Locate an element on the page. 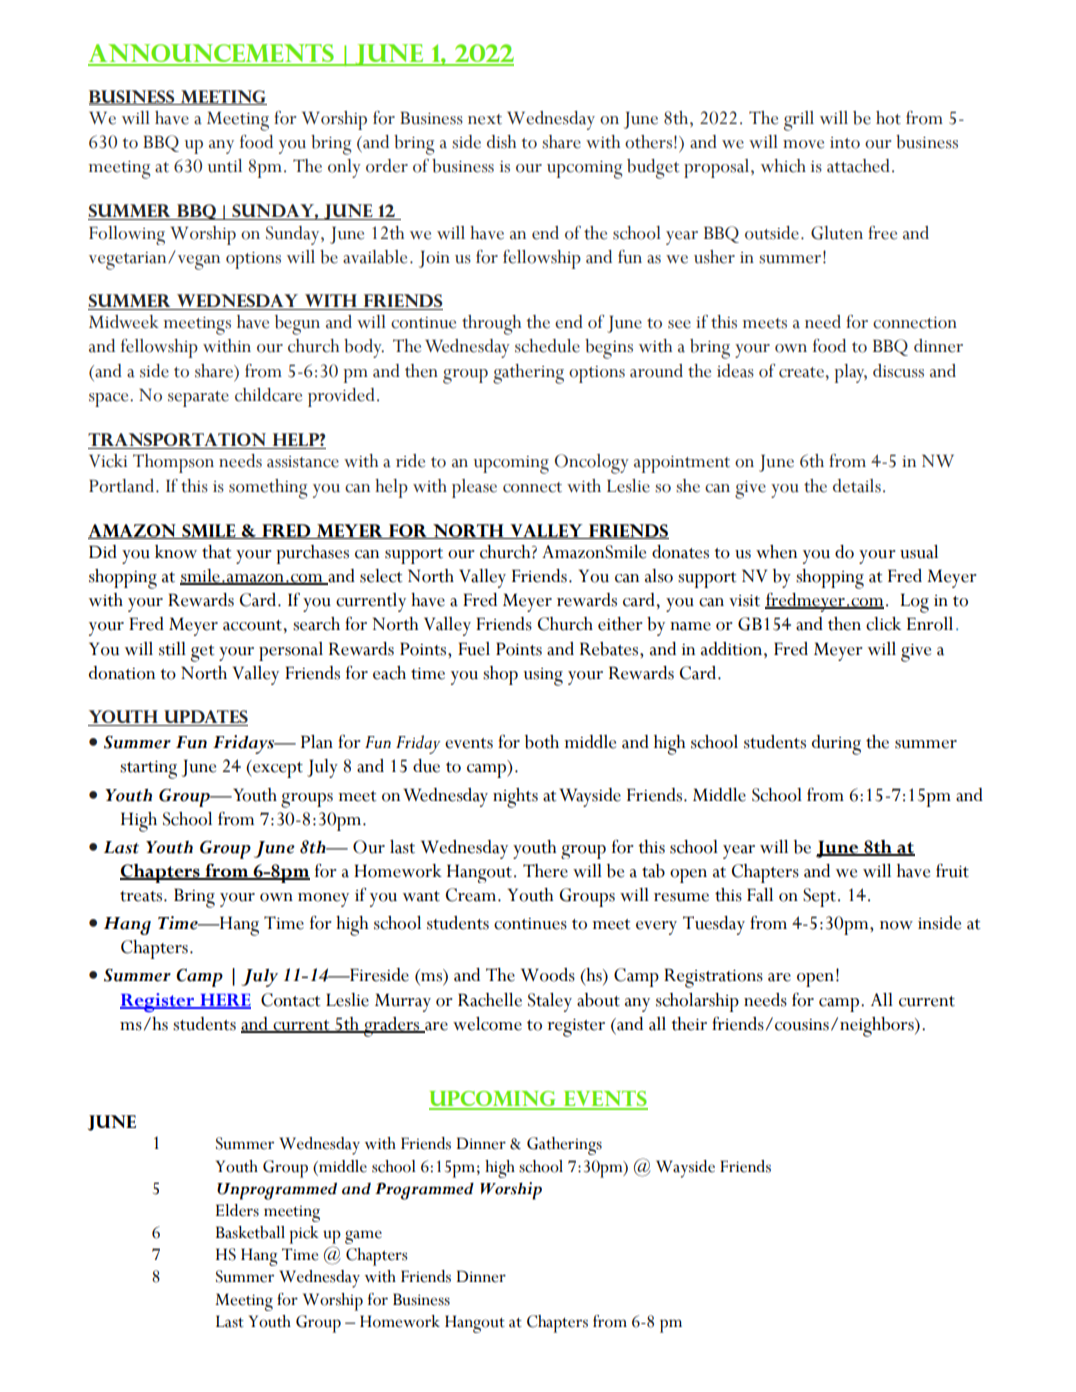  click is located at coordinates (883, 624).
